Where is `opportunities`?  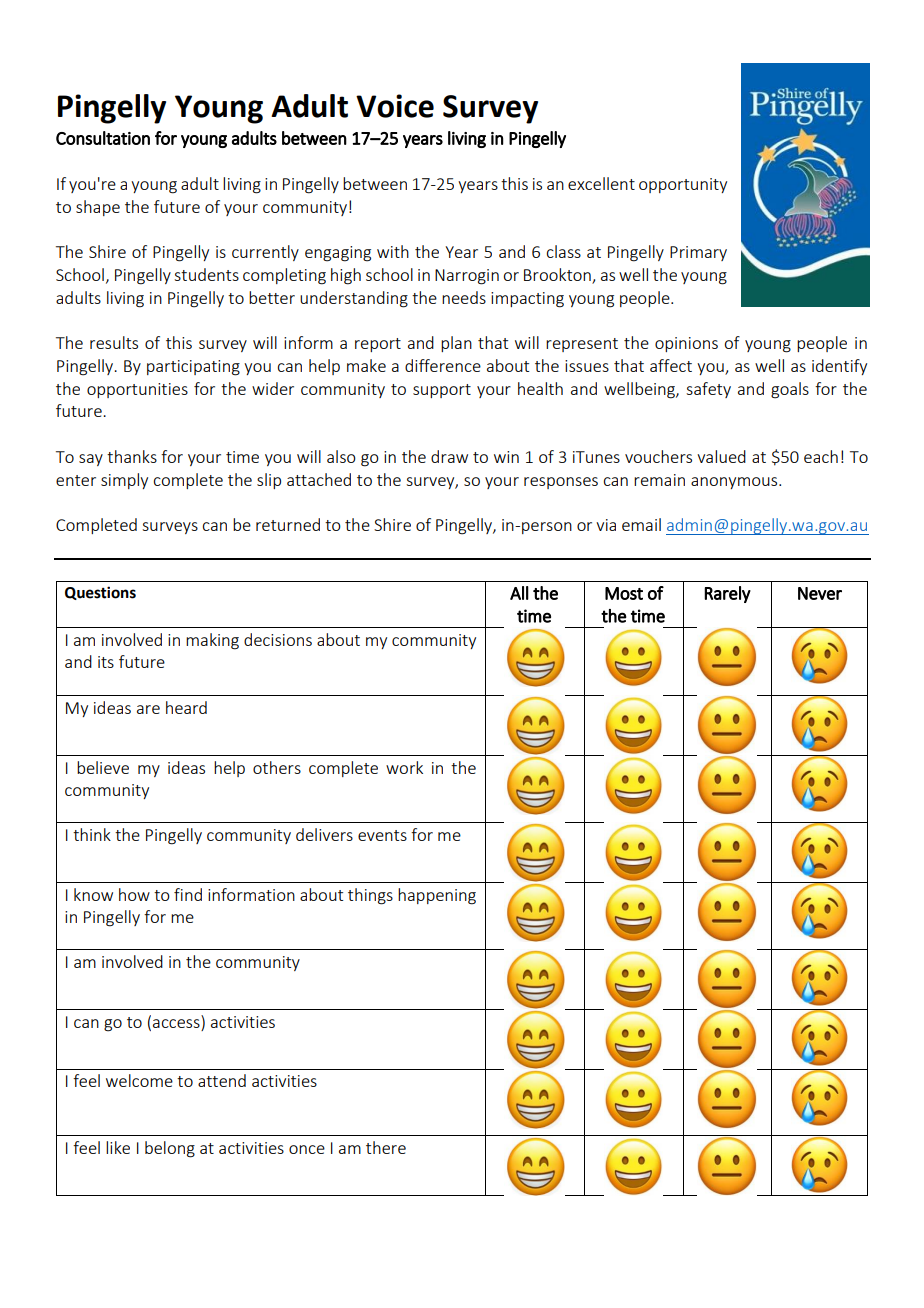 opportunities is located at coordinates (137, 390).
